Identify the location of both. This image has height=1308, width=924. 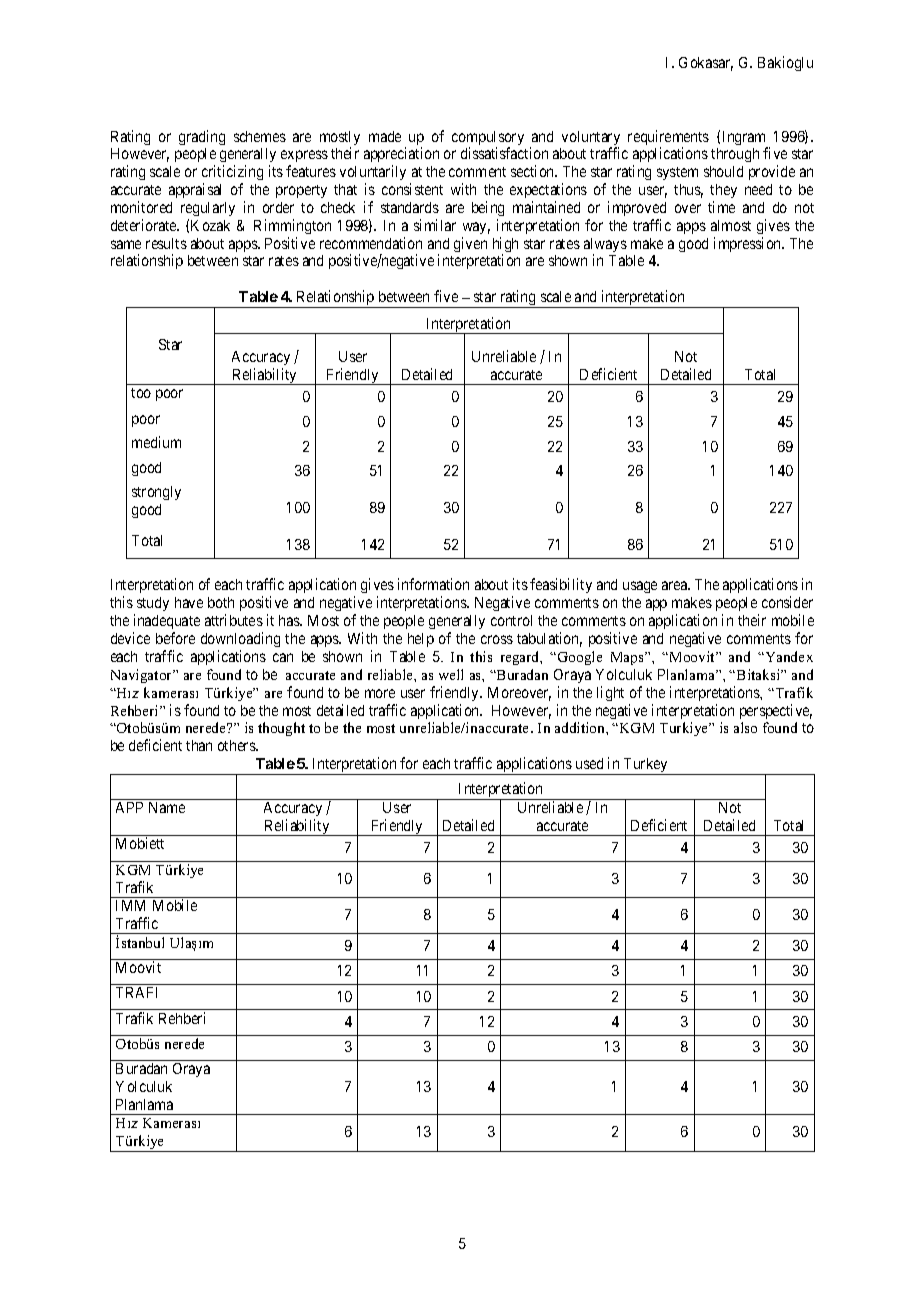
(221, 602).
